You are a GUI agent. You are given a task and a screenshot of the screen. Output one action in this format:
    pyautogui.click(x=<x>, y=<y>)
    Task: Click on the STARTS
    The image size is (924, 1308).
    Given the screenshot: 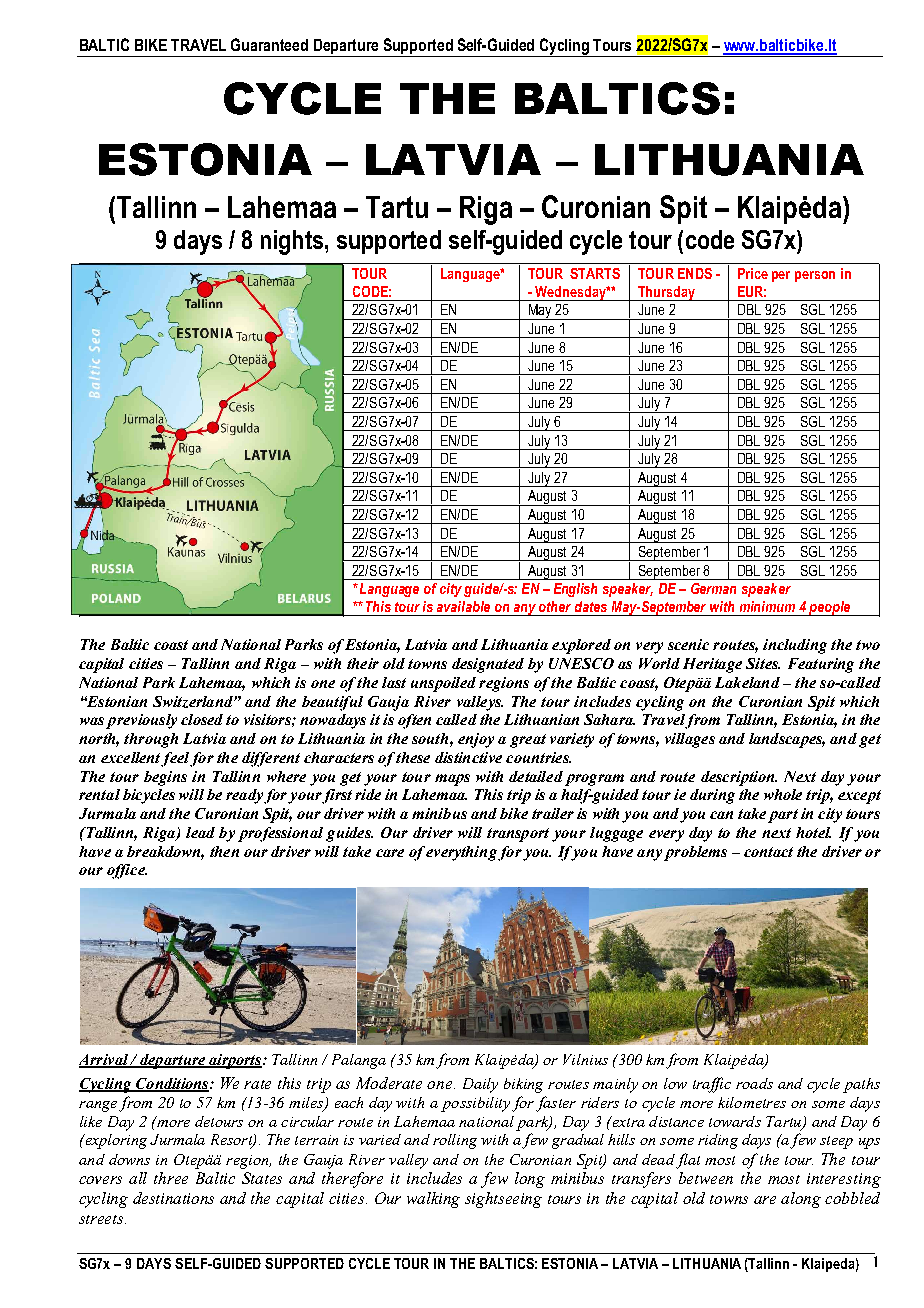 What is the action you would take?
    pyautogui.click(x=595, y=273)
